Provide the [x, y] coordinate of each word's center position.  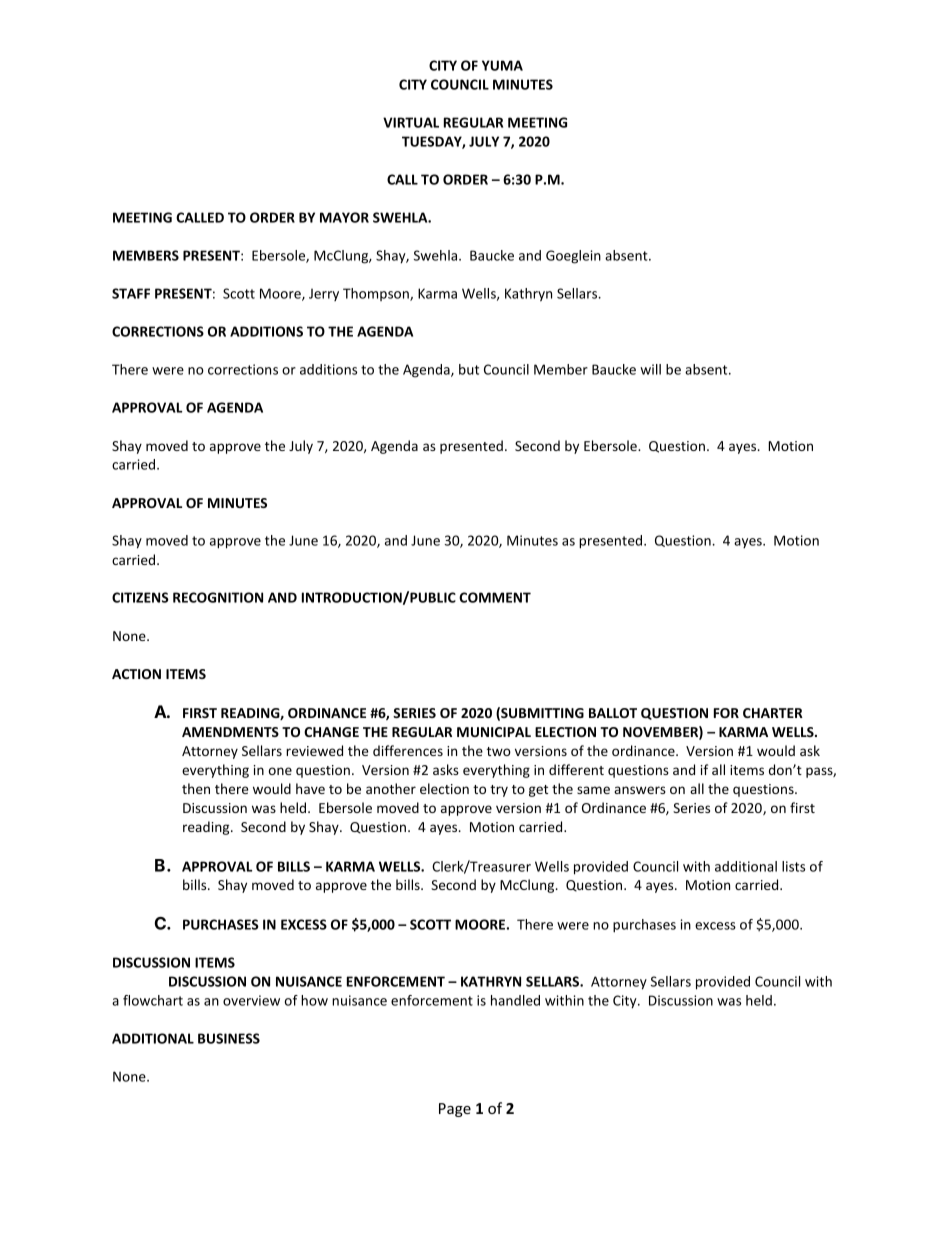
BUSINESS [229, 1038]
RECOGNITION [218, 597]
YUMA [502, 65]
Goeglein [573, 257]
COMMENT [495, 597]
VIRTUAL [411, 122]
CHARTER [773, 713]
